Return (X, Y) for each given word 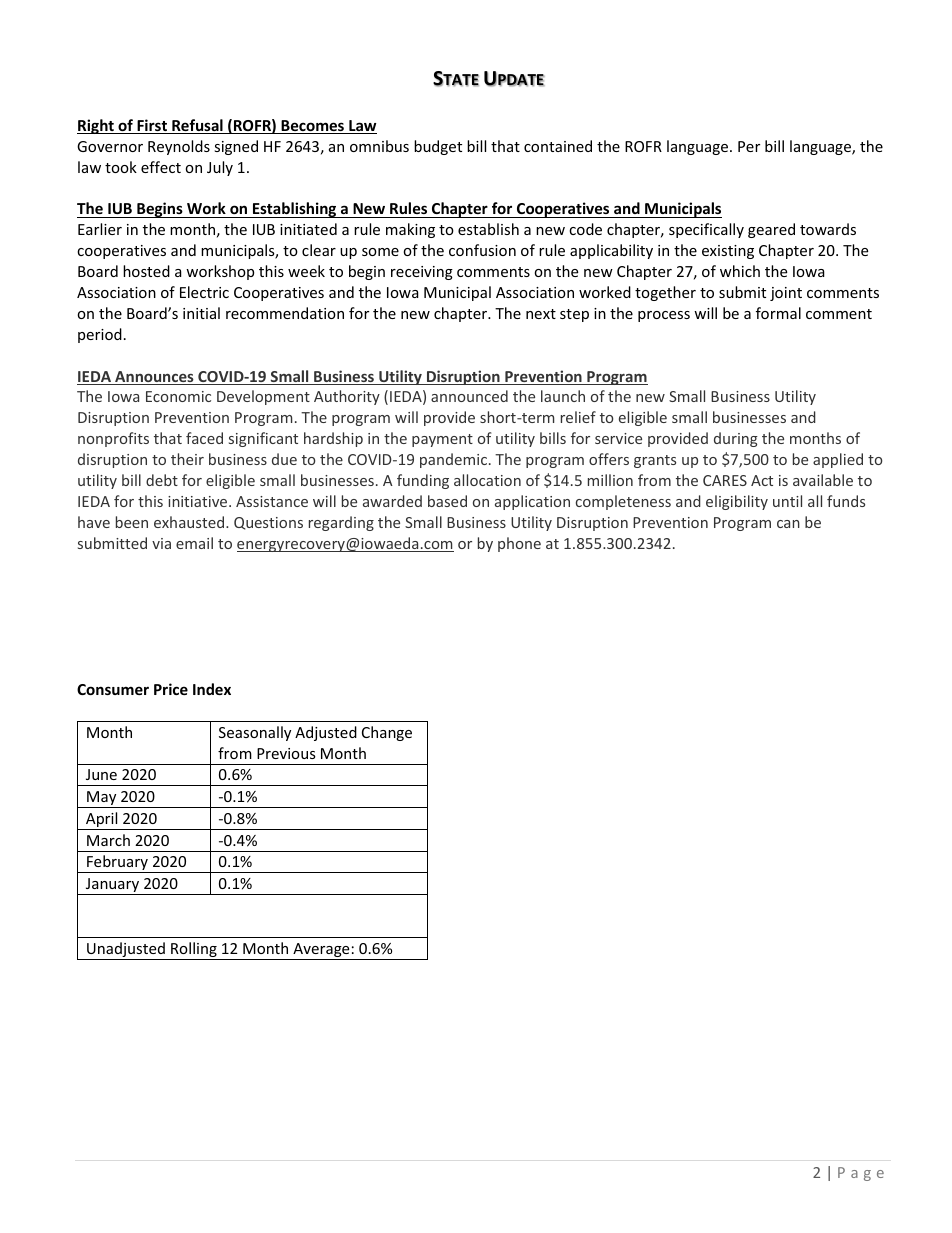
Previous (286, 753)
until (787, 501)
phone (519, 544)
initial (201, 313)
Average (321, 951)
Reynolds (179, 147)
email (194, 543)
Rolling (194, 951)
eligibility (737, 502)
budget (438, 147)
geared (771, 230)
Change (387, 733)
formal (778, 313)
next (541, 314)
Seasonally (255, 733)
